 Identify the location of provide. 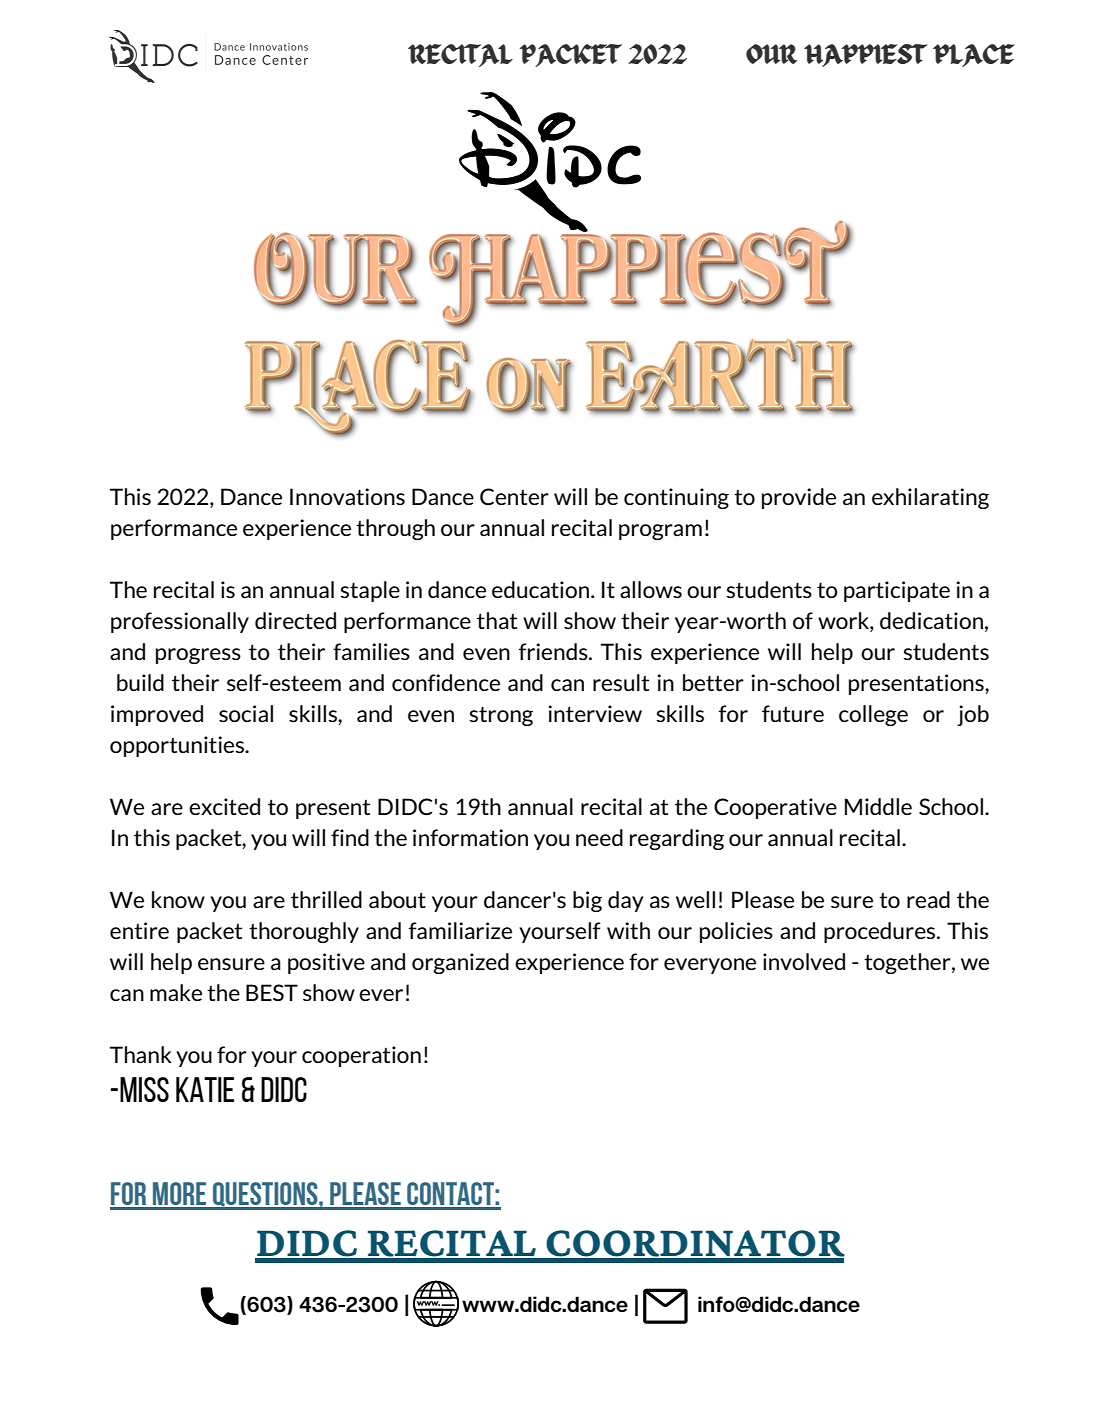
(799, 498).
